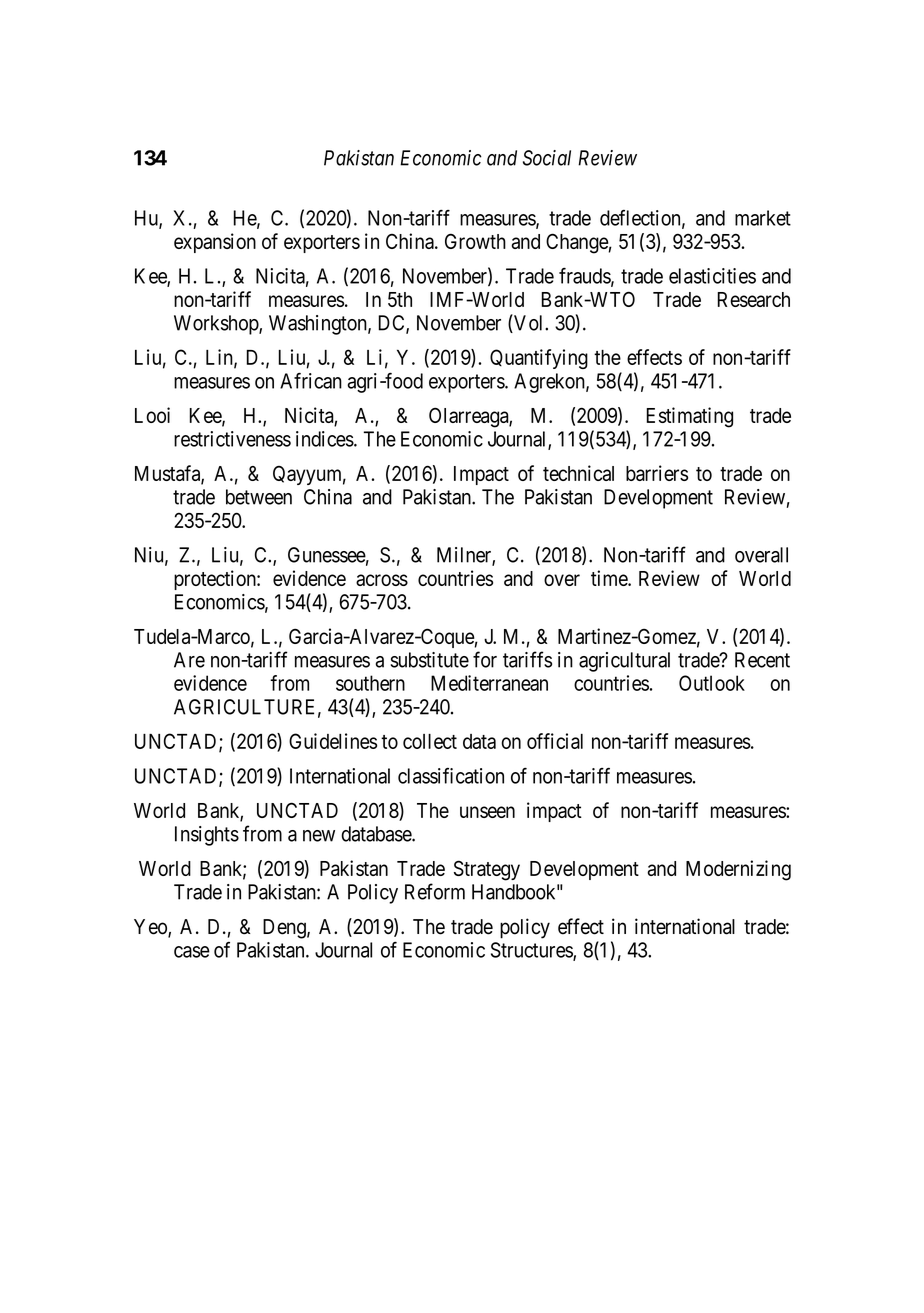  What do you see at coordinates (192, 952) in the screenshot?
I see `case` at bounding box center [192, 952].
